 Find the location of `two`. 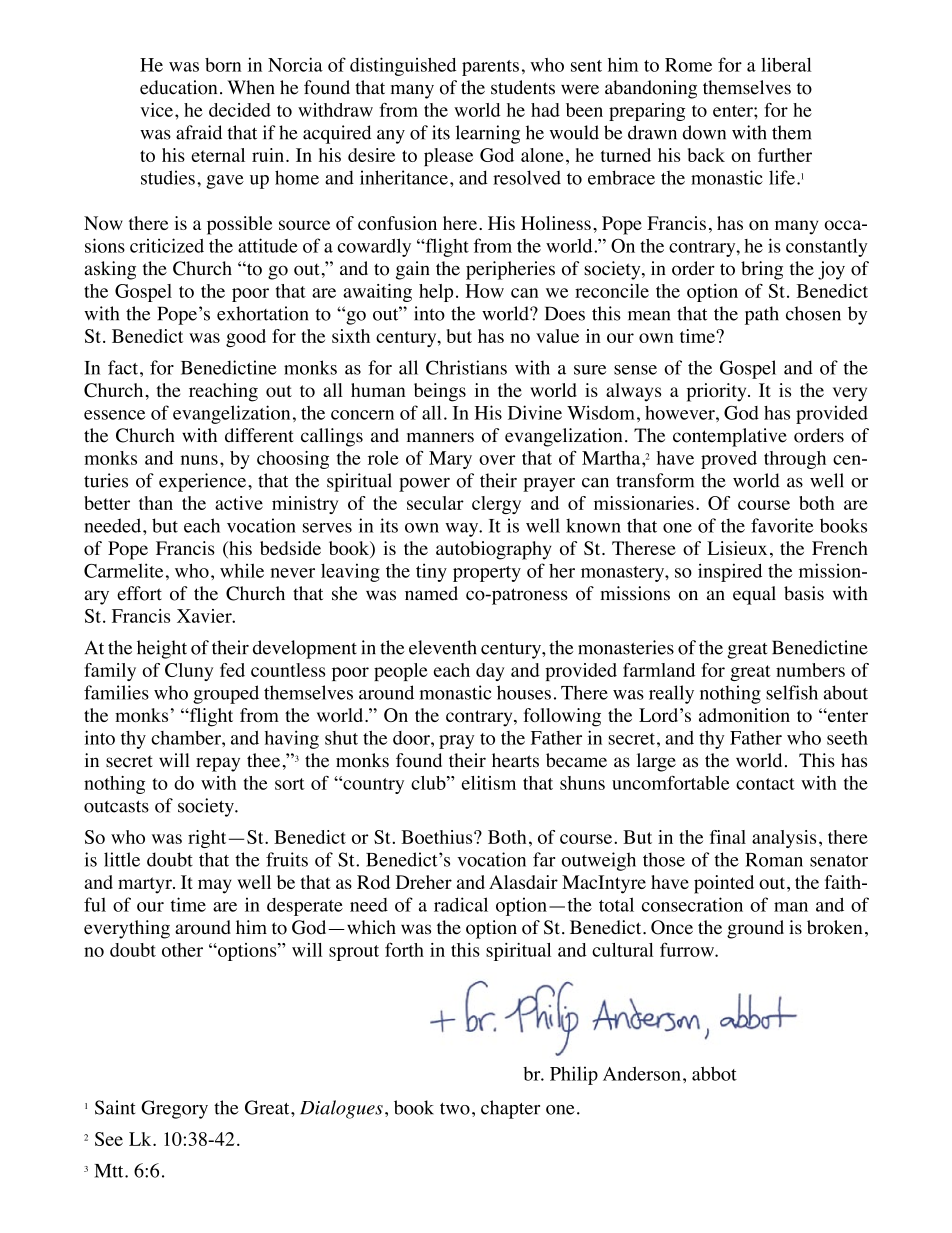

two is located at coordinates (455, 1109).
